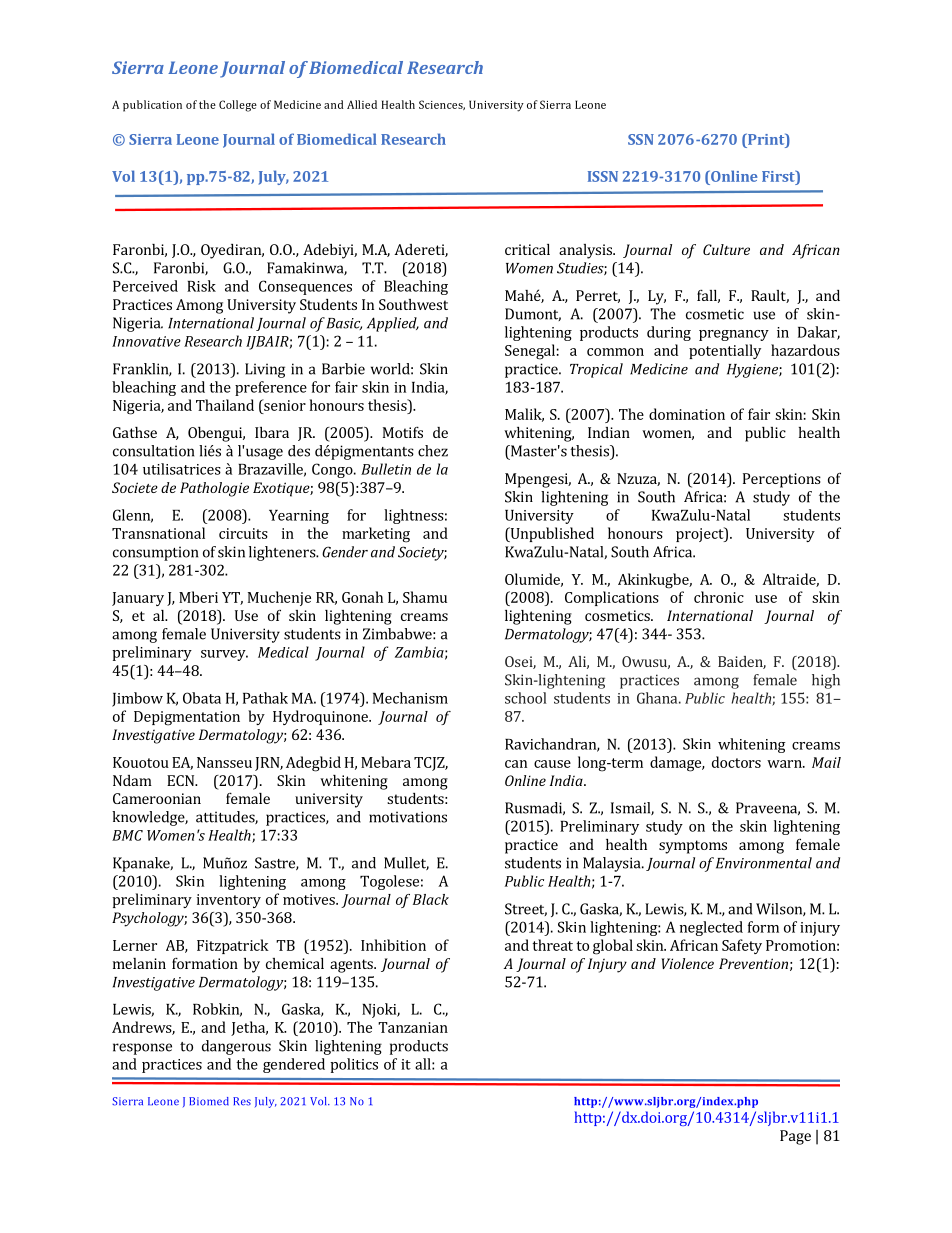 The height and width of the screenshot is (1233, 952). What do you see at coordinates (362, 104) in the screenshot?
I see `Allied` at bounding box center [362, 104].
